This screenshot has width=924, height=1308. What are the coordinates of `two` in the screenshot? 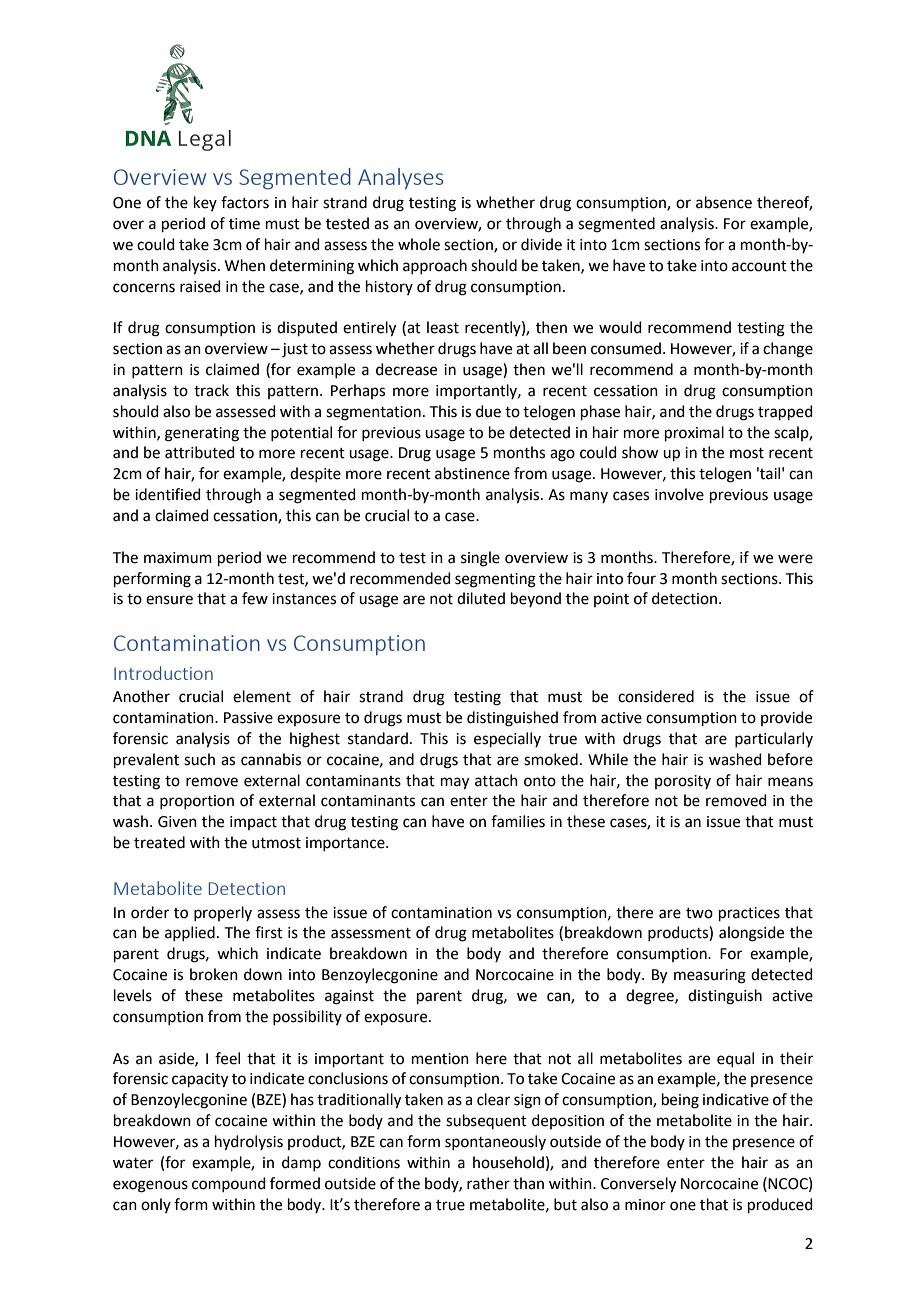 It's located at (699, 913).
